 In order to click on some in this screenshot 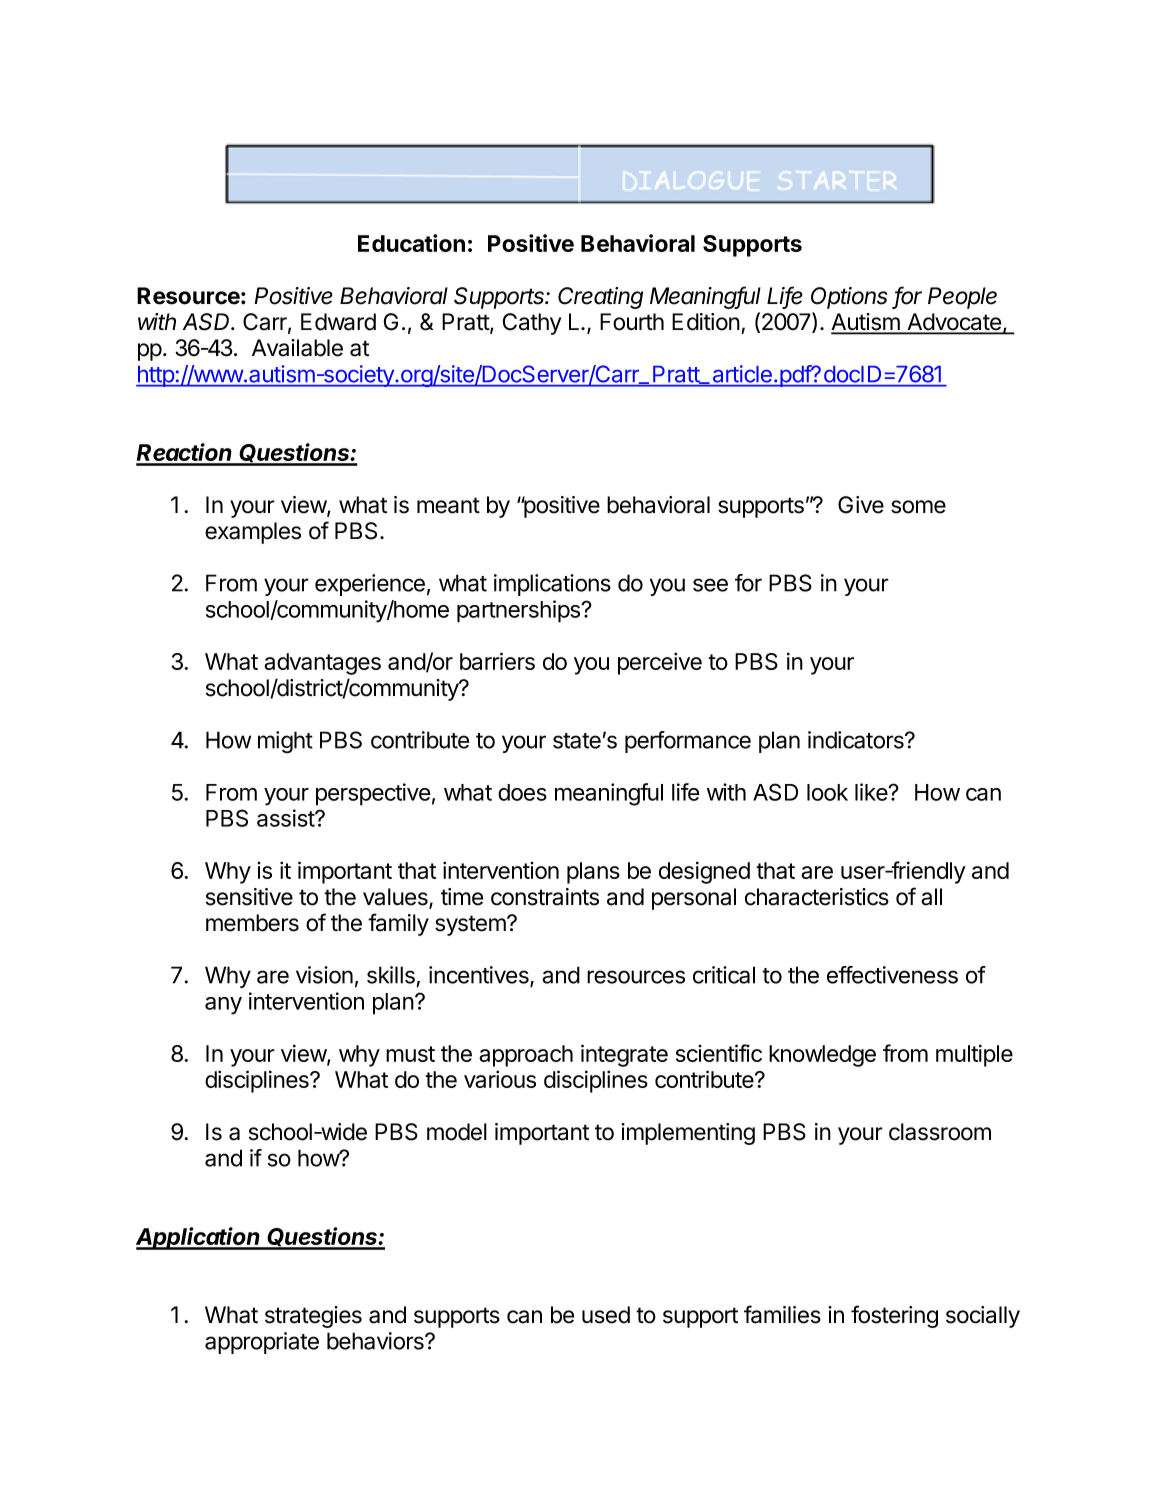, I will do `click(918, 507)`.
